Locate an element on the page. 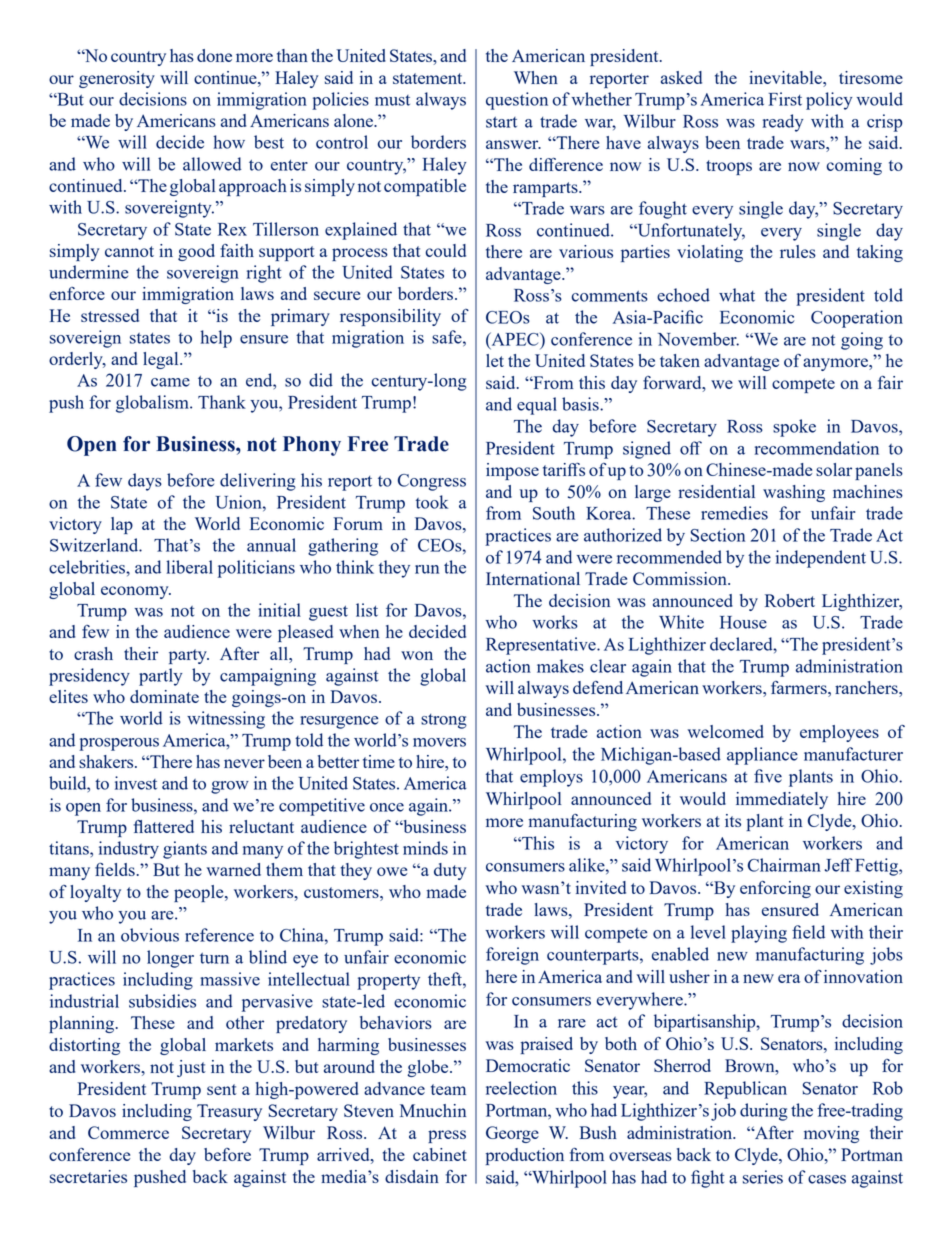  question is located at coordinates (517, 101).
